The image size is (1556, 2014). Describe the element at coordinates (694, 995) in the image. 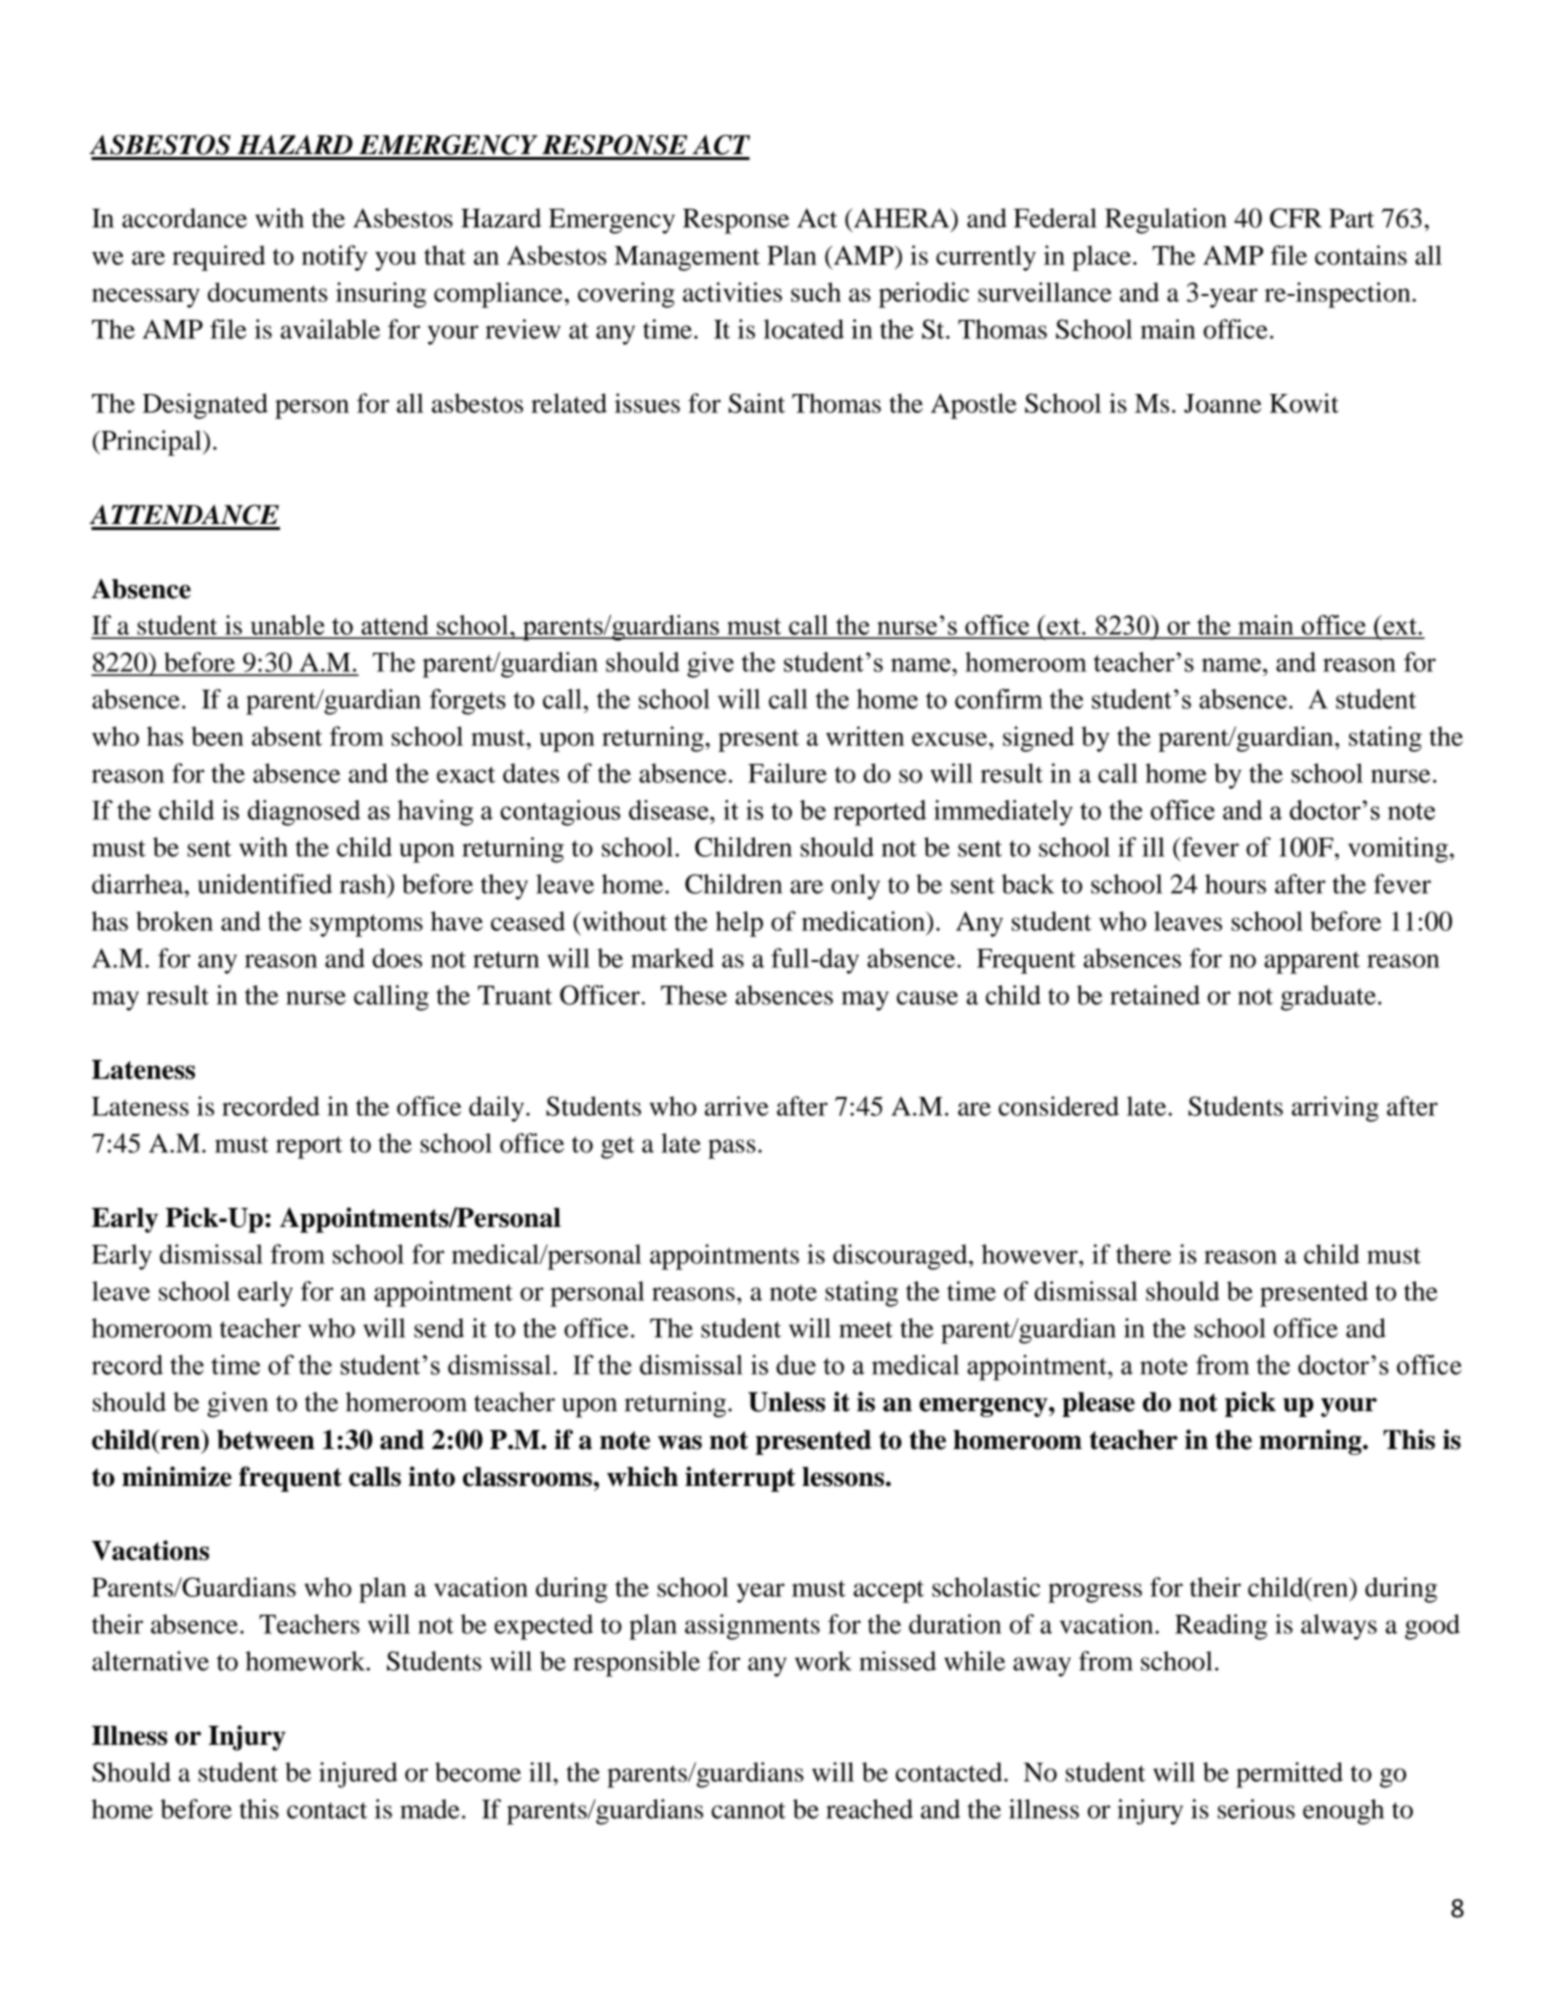

I see `These` at that location.
